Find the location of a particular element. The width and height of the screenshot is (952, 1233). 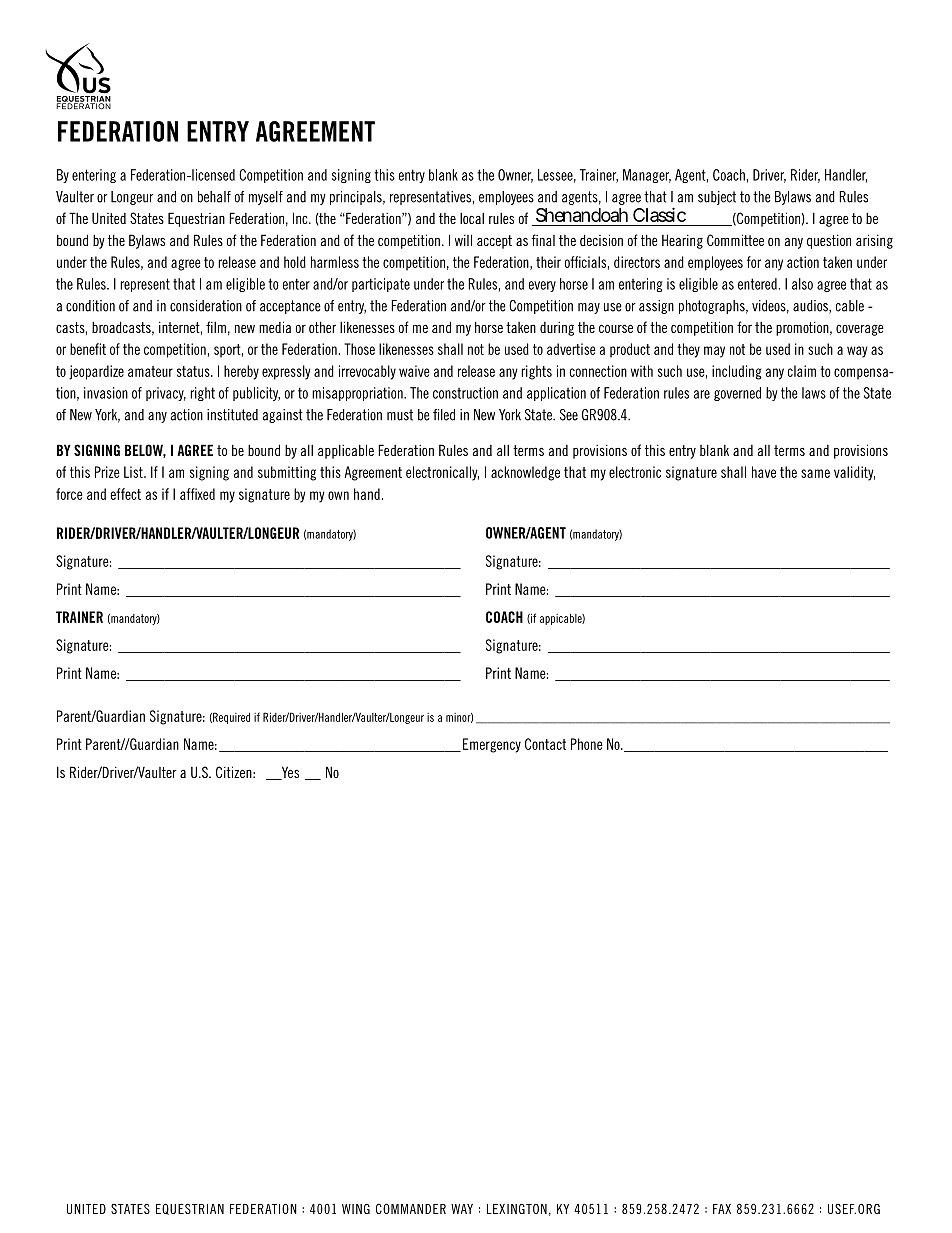

local is located at coordinates (472, 218).
